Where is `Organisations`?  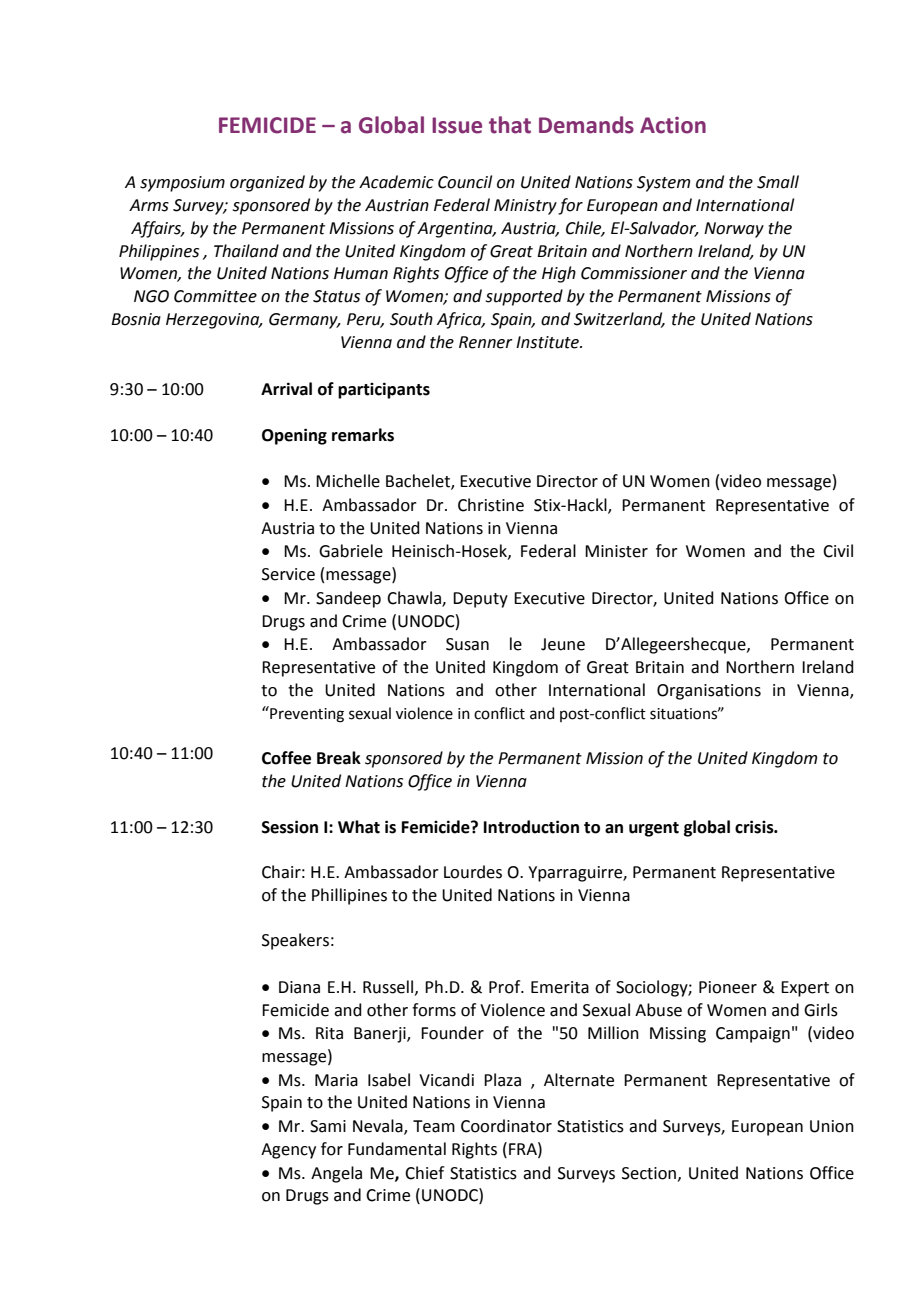
Organisations is located at coordinates (709, 692).
